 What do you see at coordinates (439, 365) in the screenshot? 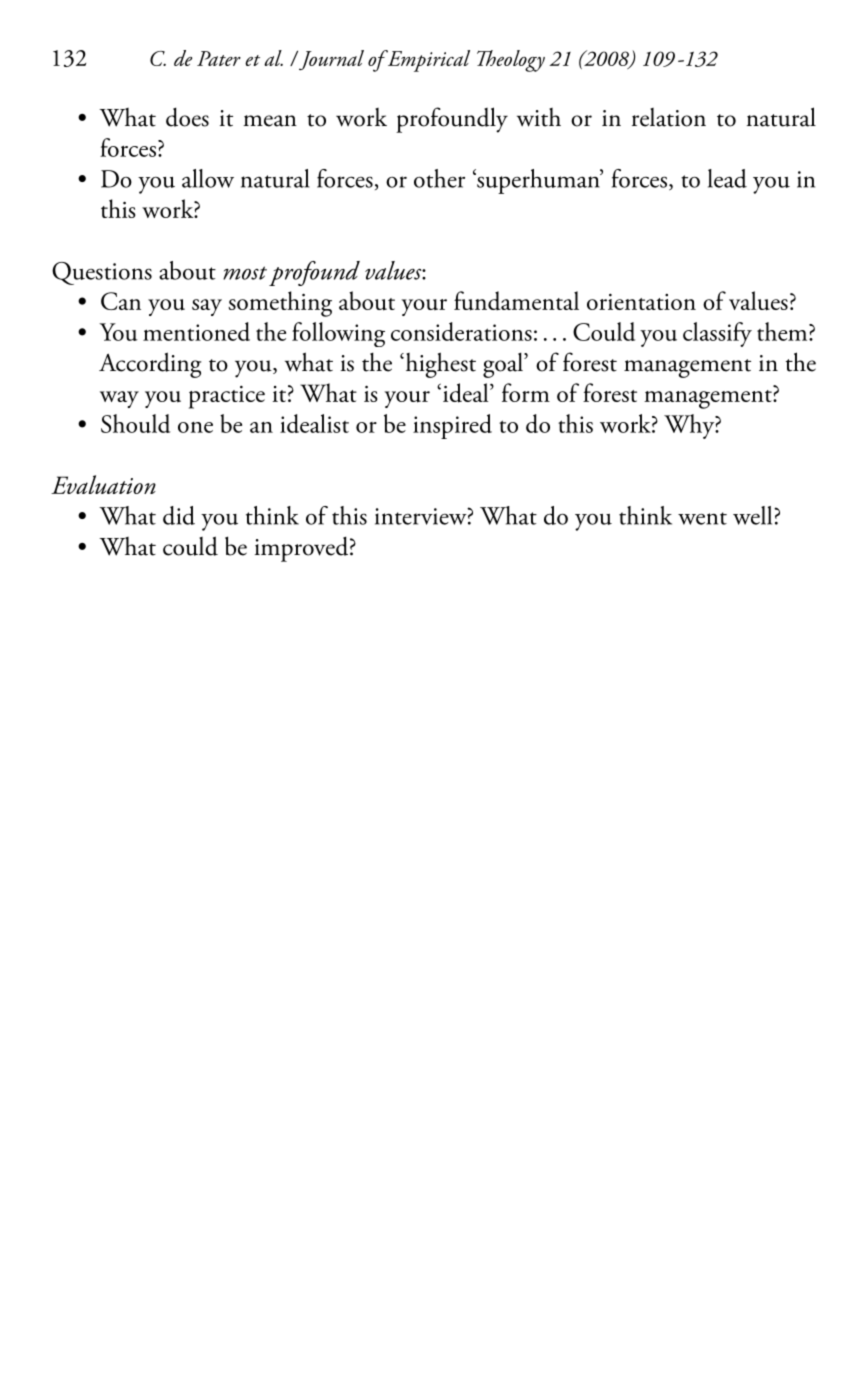
I see `highest` at bounding box center [439, 365].
